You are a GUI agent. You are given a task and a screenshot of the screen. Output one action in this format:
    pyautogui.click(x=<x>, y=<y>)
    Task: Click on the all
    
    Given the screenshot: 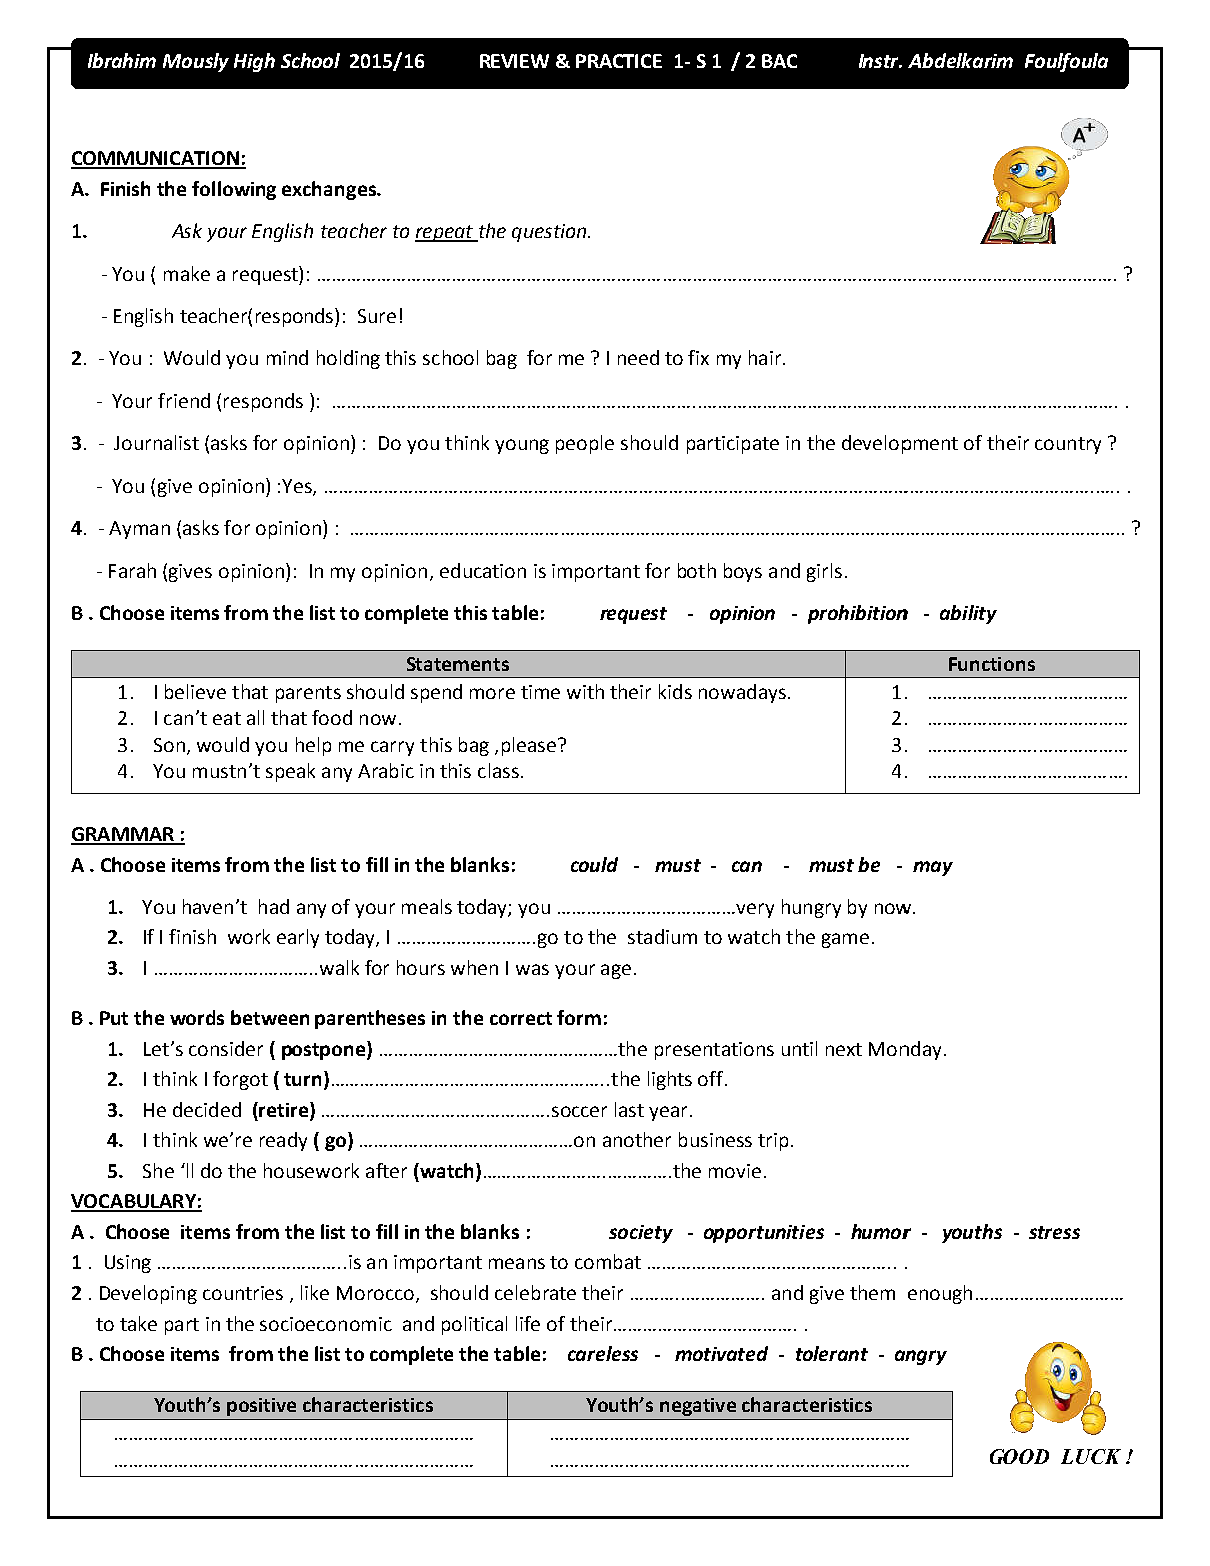 What is the action you would take?
    pyautogui.click(x=255, y=717)
